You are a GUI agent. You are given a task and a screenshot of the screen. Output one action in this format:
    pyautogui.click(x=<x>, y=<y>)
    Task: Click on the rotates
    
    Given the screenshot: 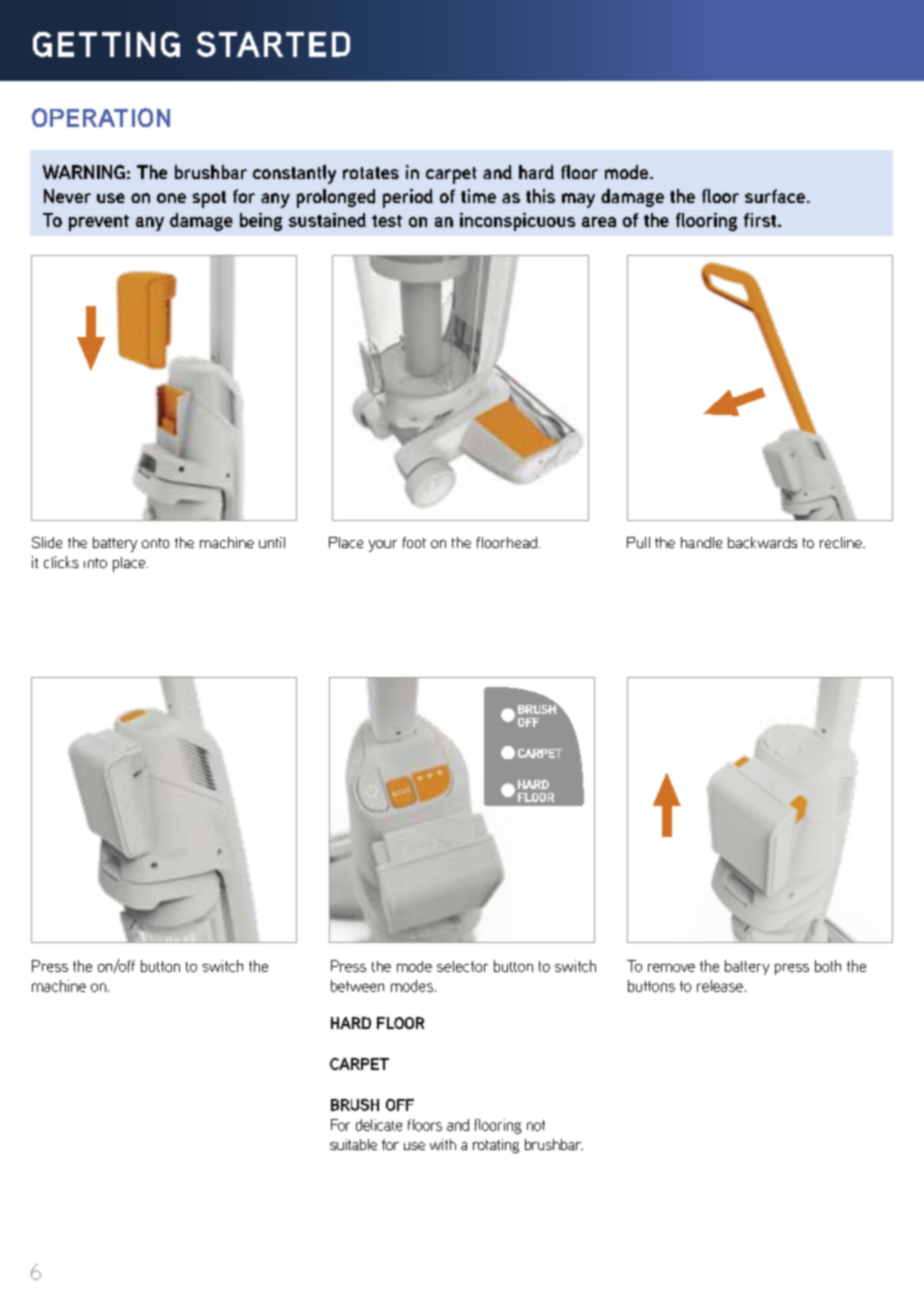 What is the action you would take?
    pyautogui.click(x=371, y=173)
